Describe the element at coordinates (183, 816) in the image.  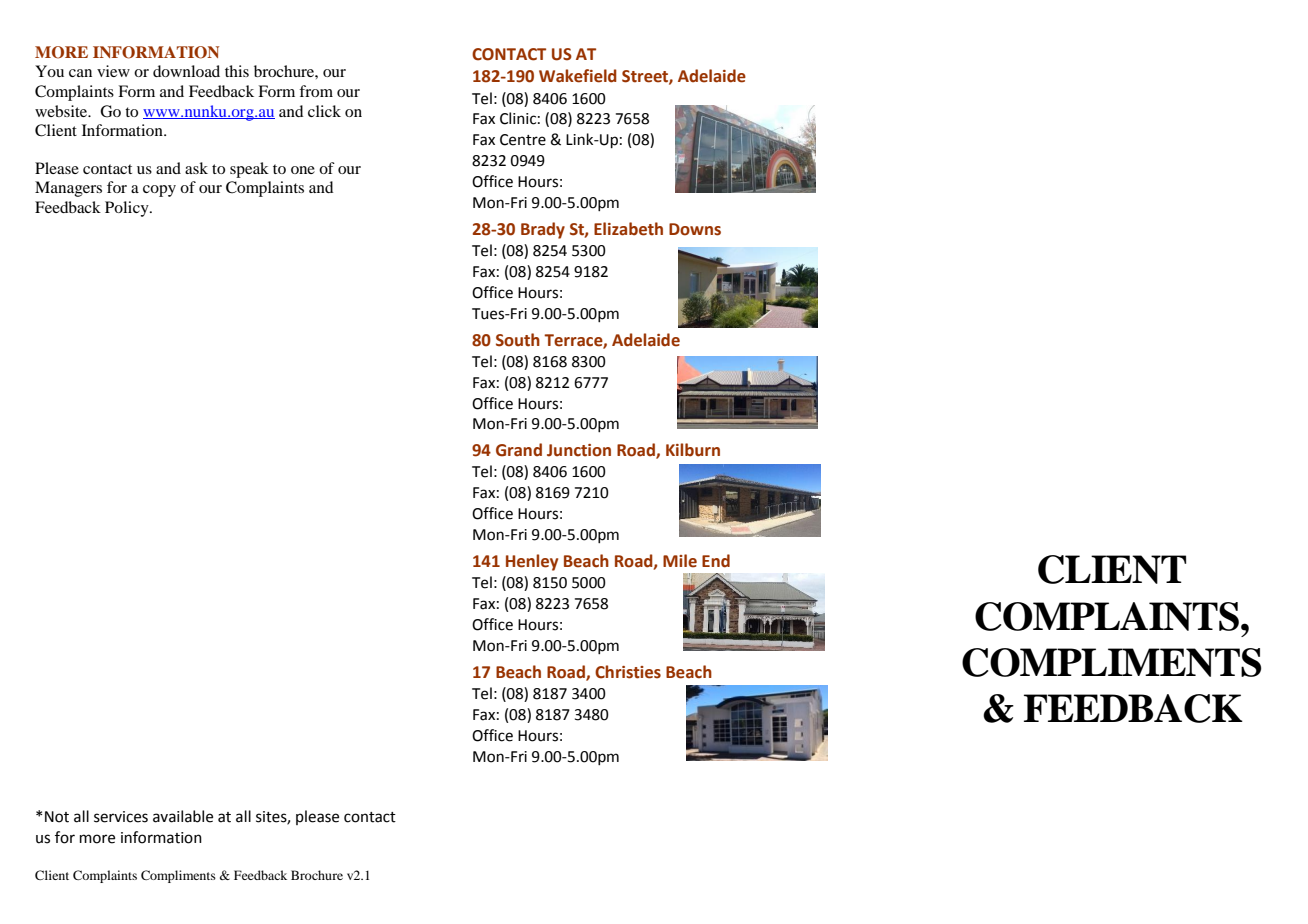
I see `available` at that location.
